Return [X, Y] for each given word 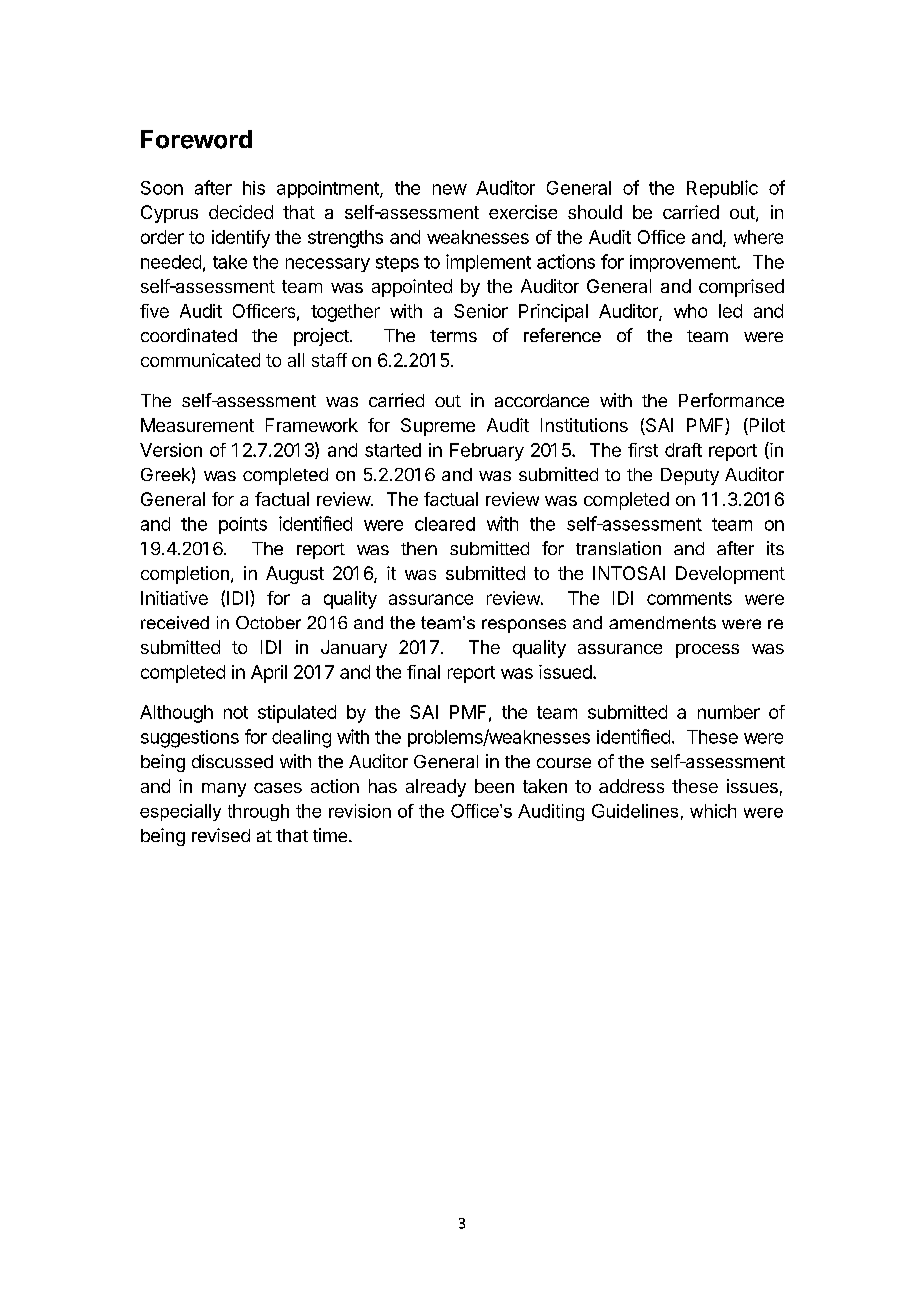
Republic [722, 189]
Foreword [196, 139]
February [487, 452]
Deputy [690, 476]
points [243, 525]
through [258, 812]
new [450, 189]
